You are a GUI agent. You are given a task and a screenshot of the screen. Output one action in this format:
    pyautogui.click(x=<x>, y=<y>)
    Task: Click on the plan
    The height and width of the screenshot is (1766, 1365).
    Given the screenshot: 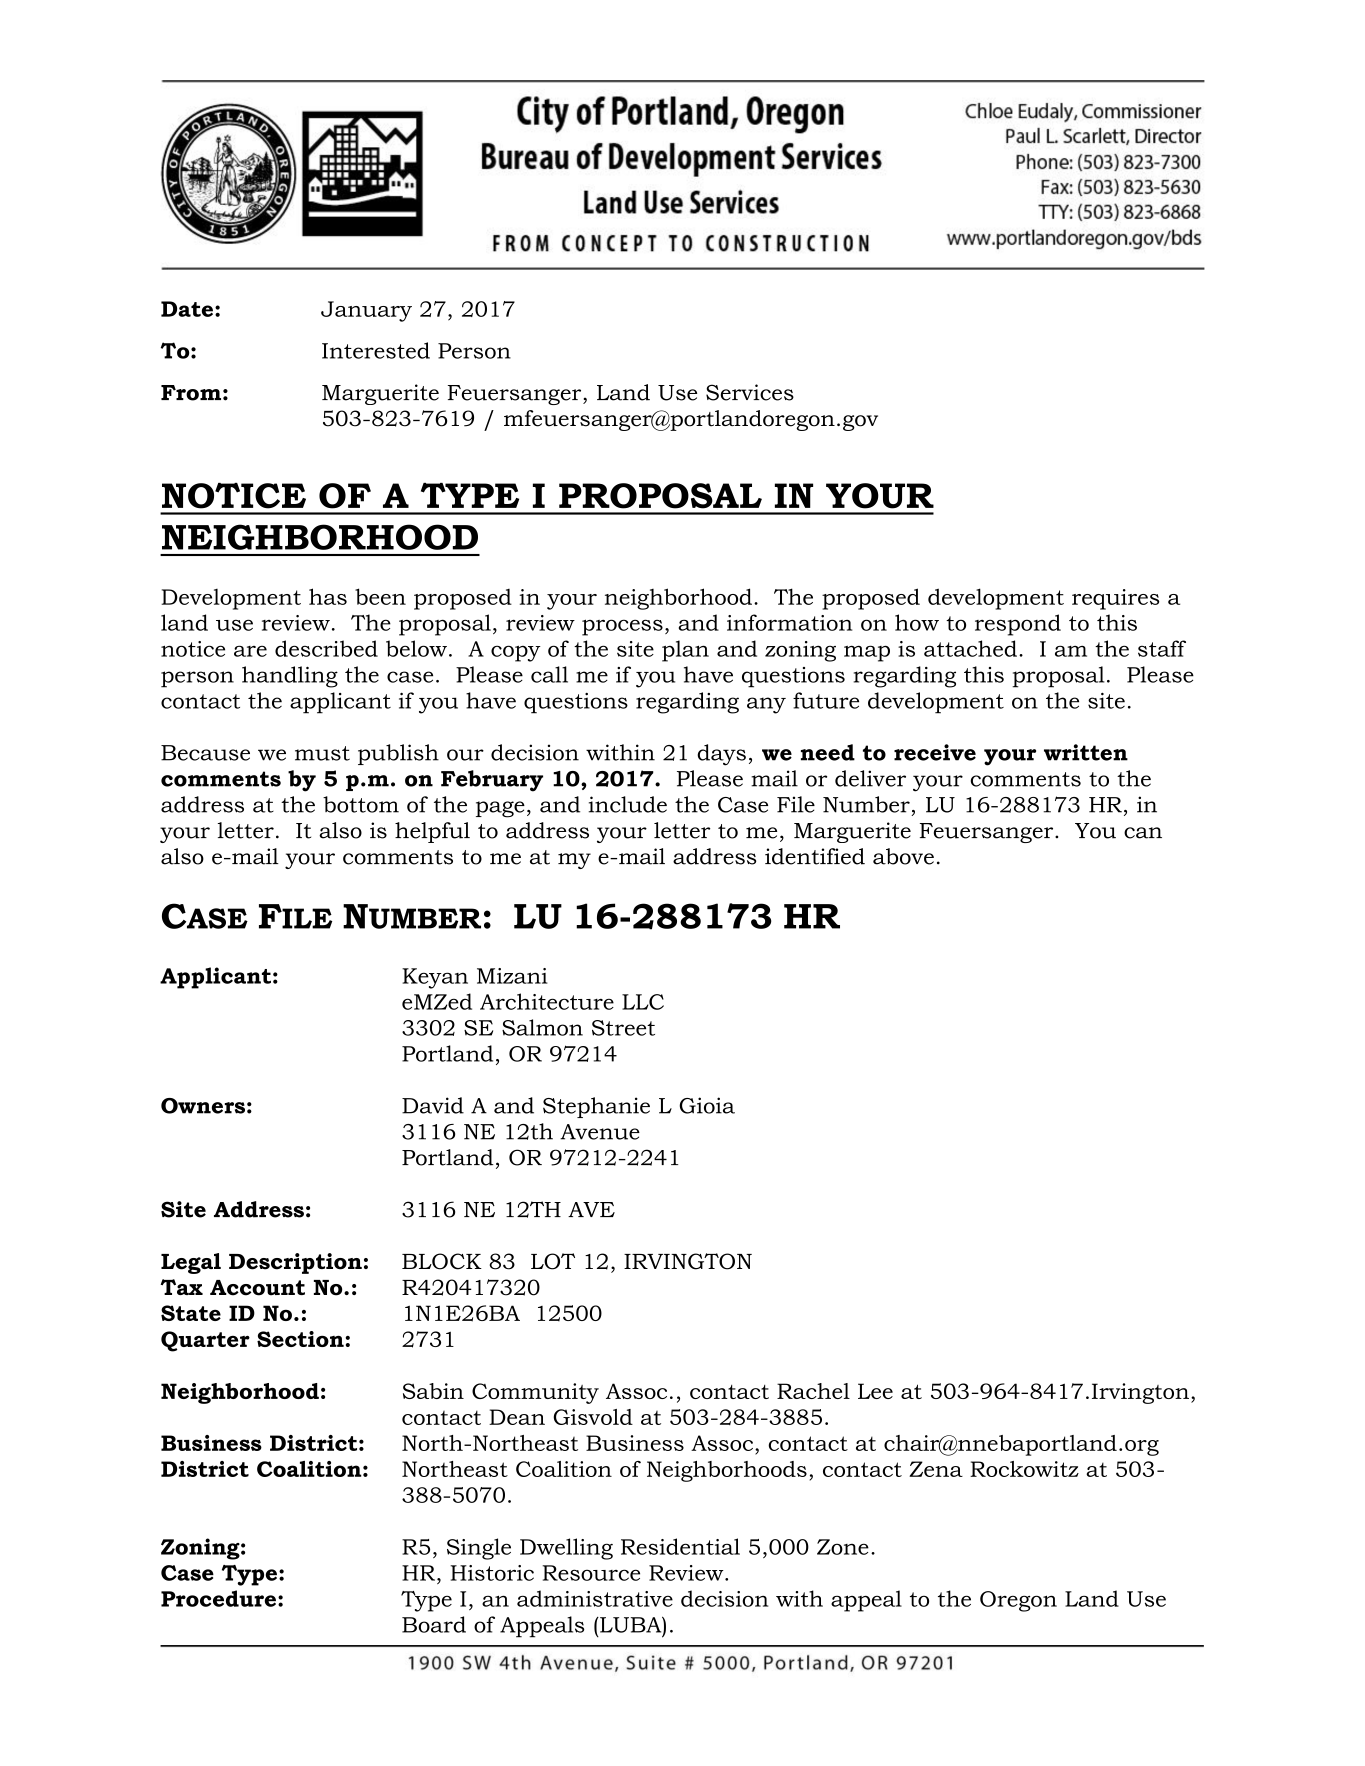 What is the action you would take?
    pyautogui.click(x=685, y=651)
